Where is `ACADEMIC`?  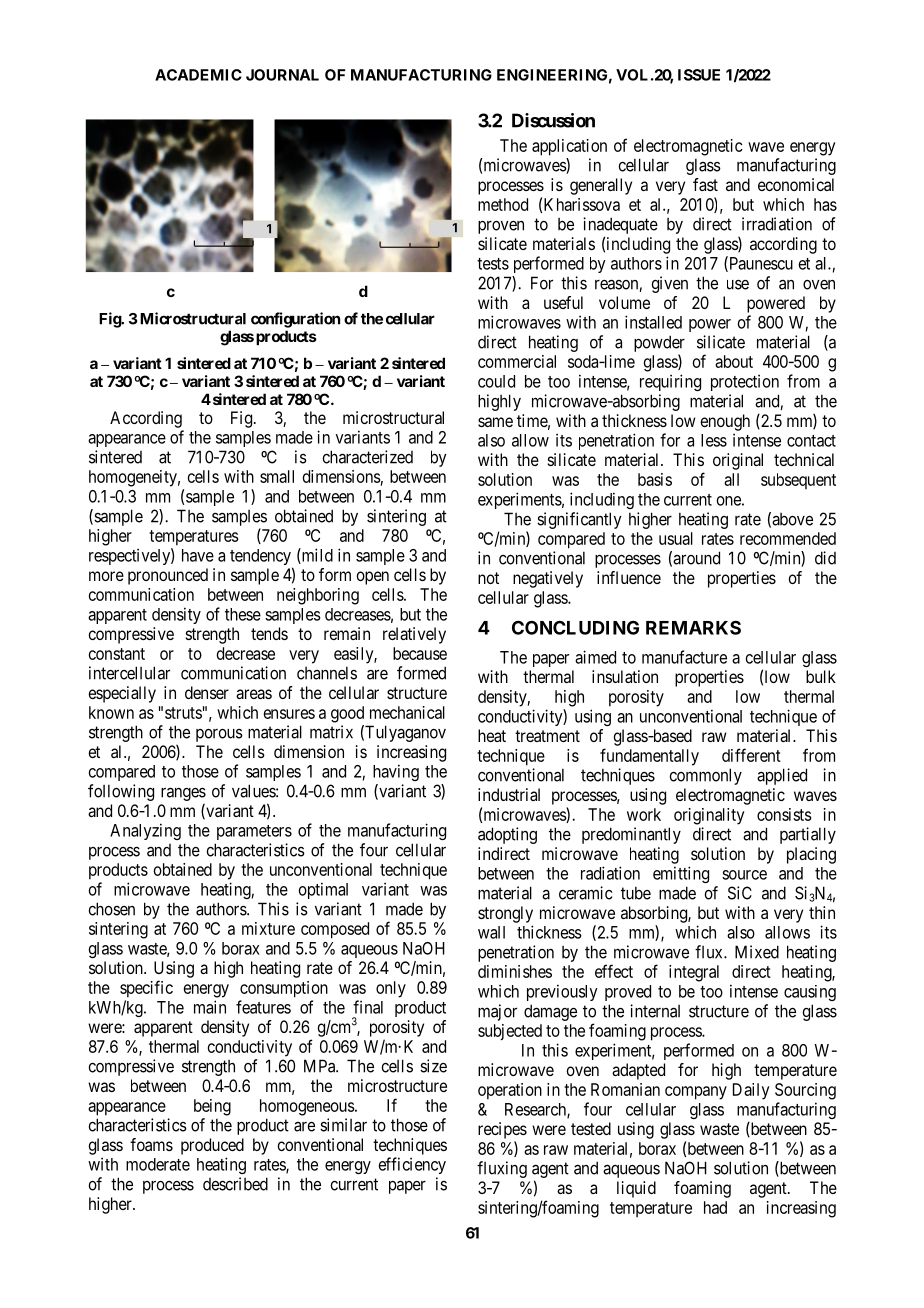
ACADEMIC is located at coordinates (198, 75).
